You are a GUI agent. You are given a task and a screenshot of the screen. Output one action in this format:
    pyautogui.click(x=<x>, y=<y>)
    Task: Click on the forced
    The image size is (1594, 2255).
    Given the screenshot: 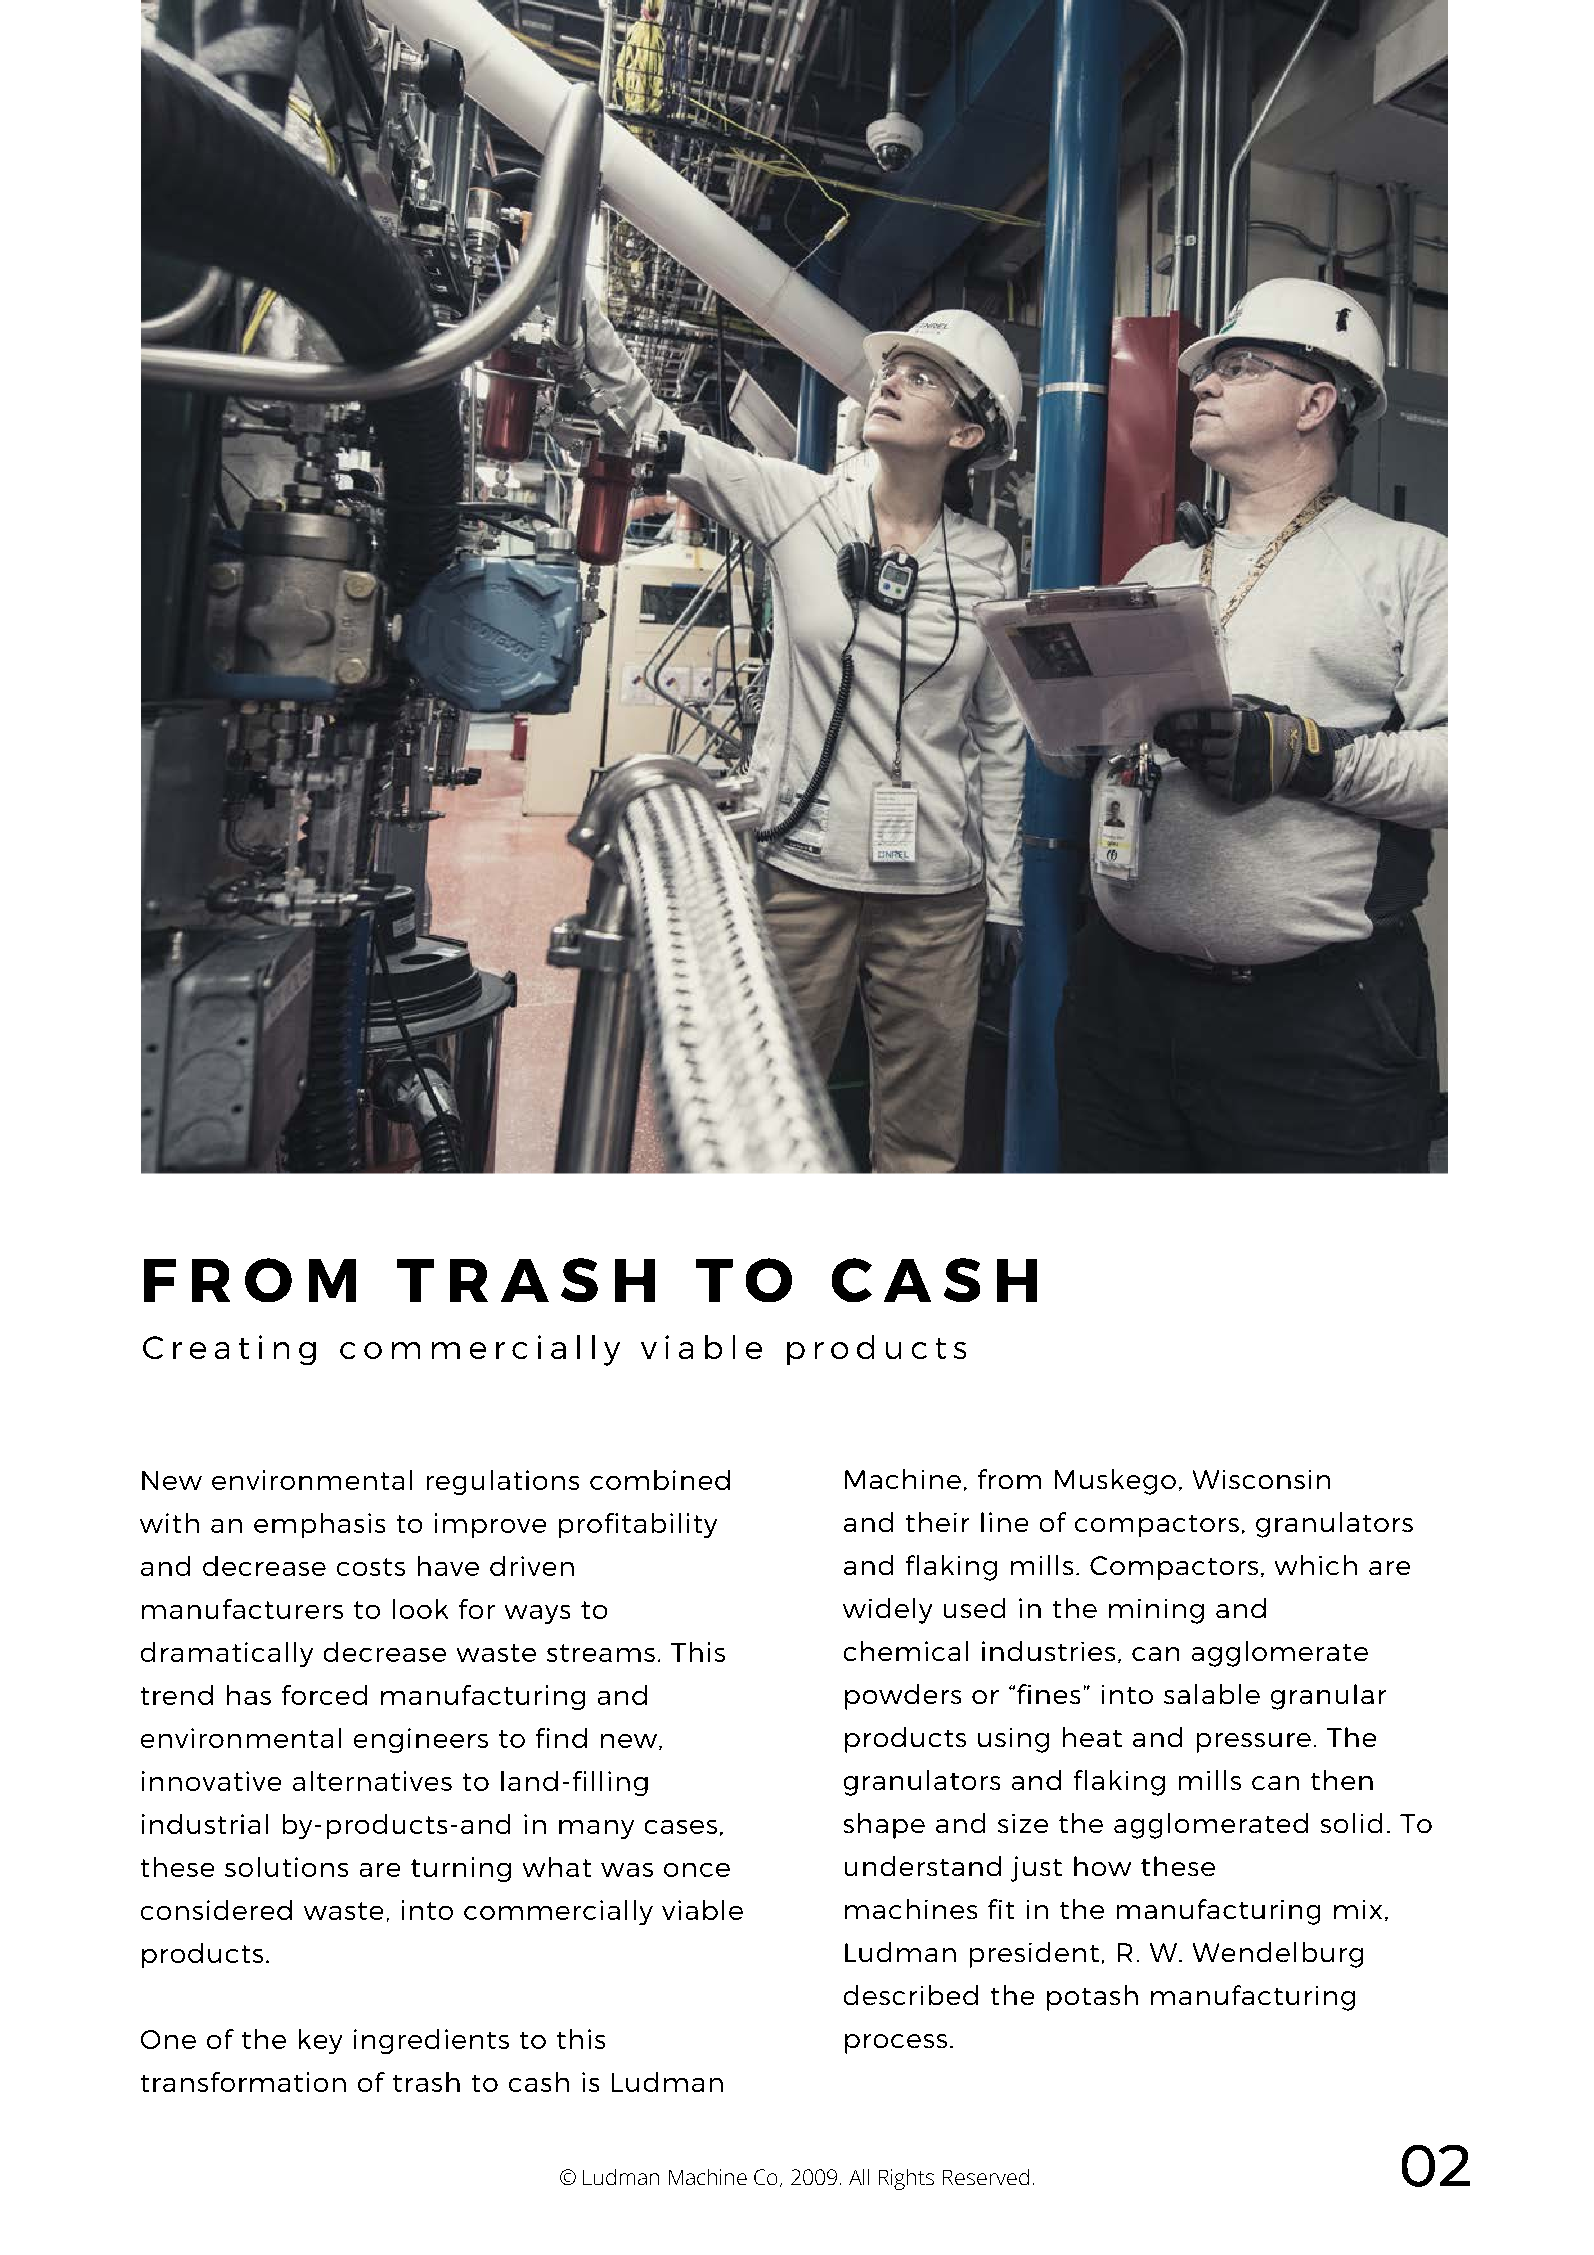 What is the action you would take?
    pyautogui.click(x=324, y=1695)
